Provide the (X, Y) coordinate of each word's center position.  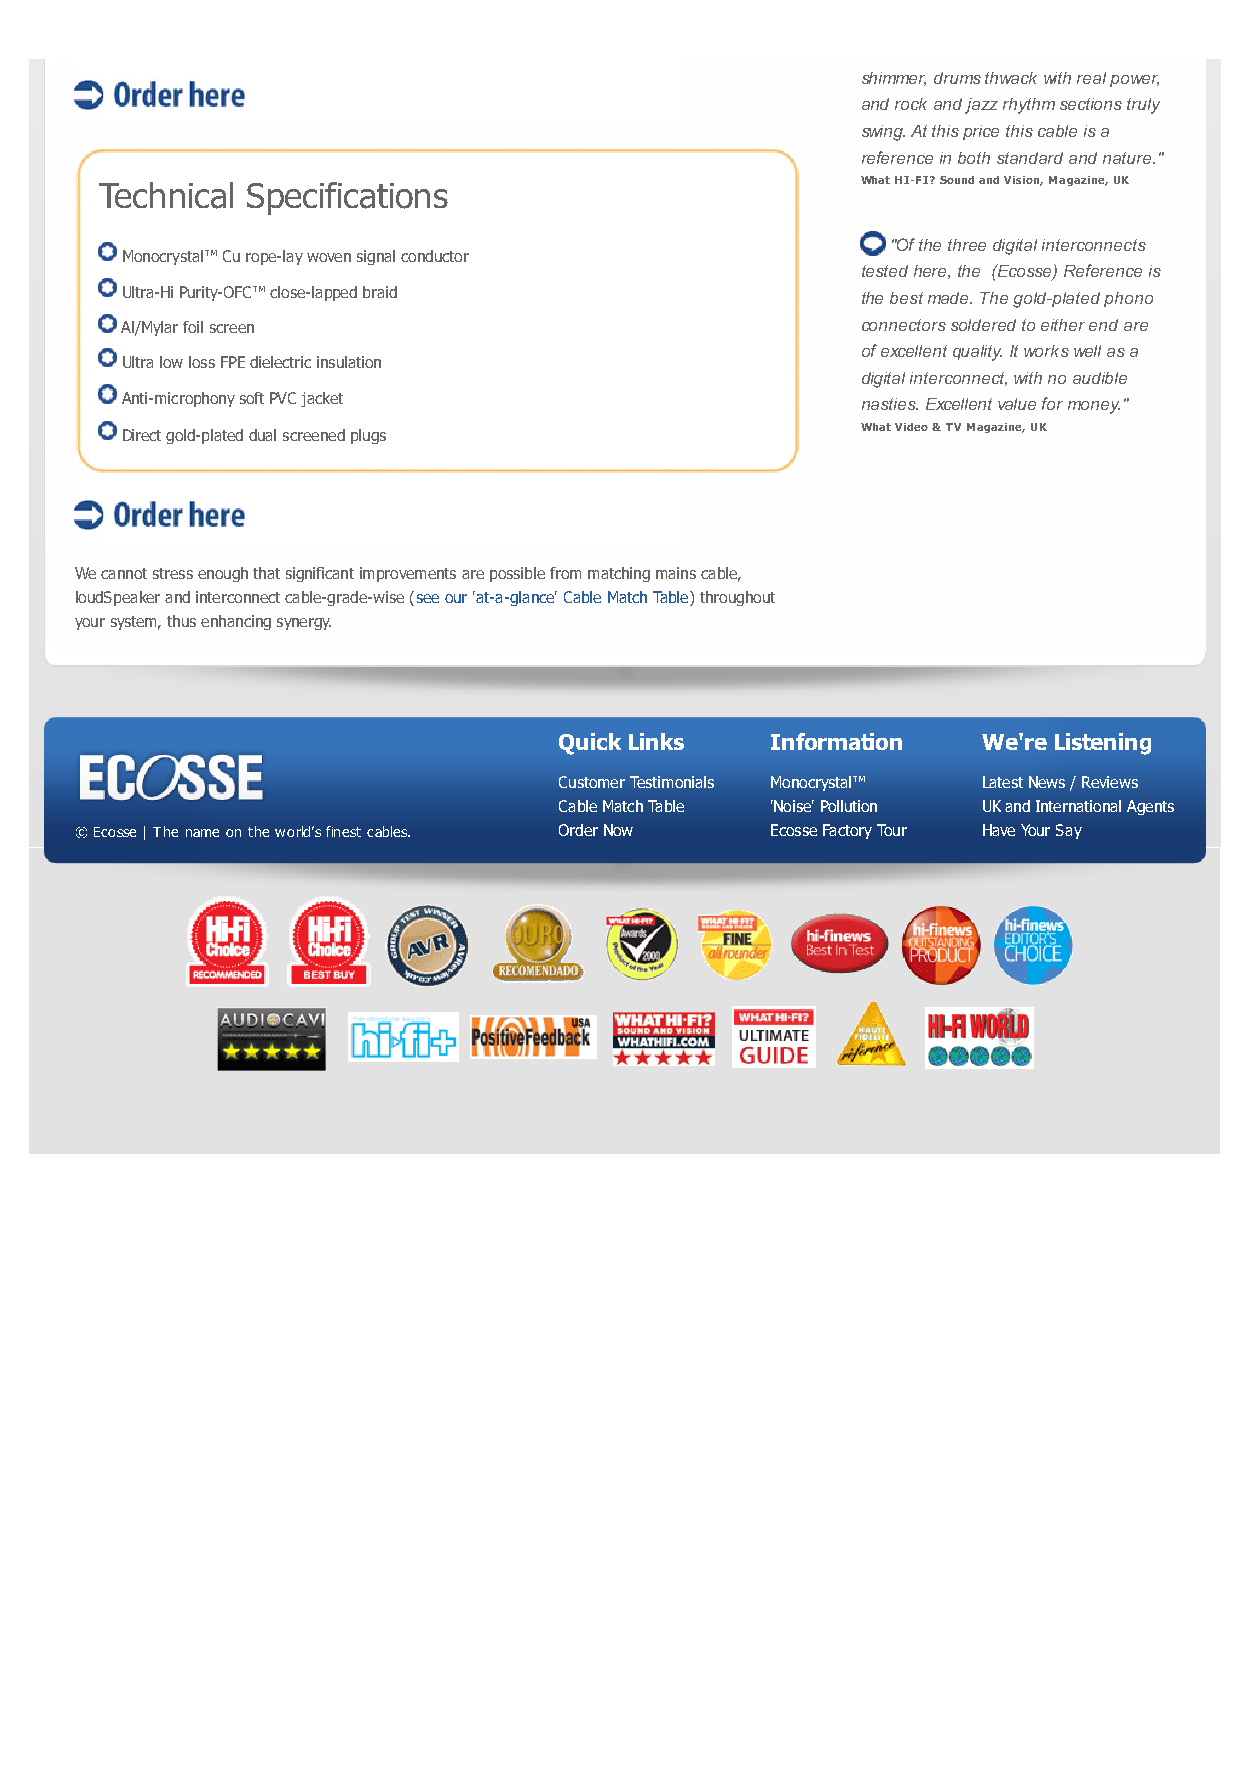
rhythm (1029, 106)
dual (262, 435)
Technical (166, 195)
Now (618, 830)
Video (911, 427)
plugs (368, 436)
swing (883, 133)
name (202, 833)
